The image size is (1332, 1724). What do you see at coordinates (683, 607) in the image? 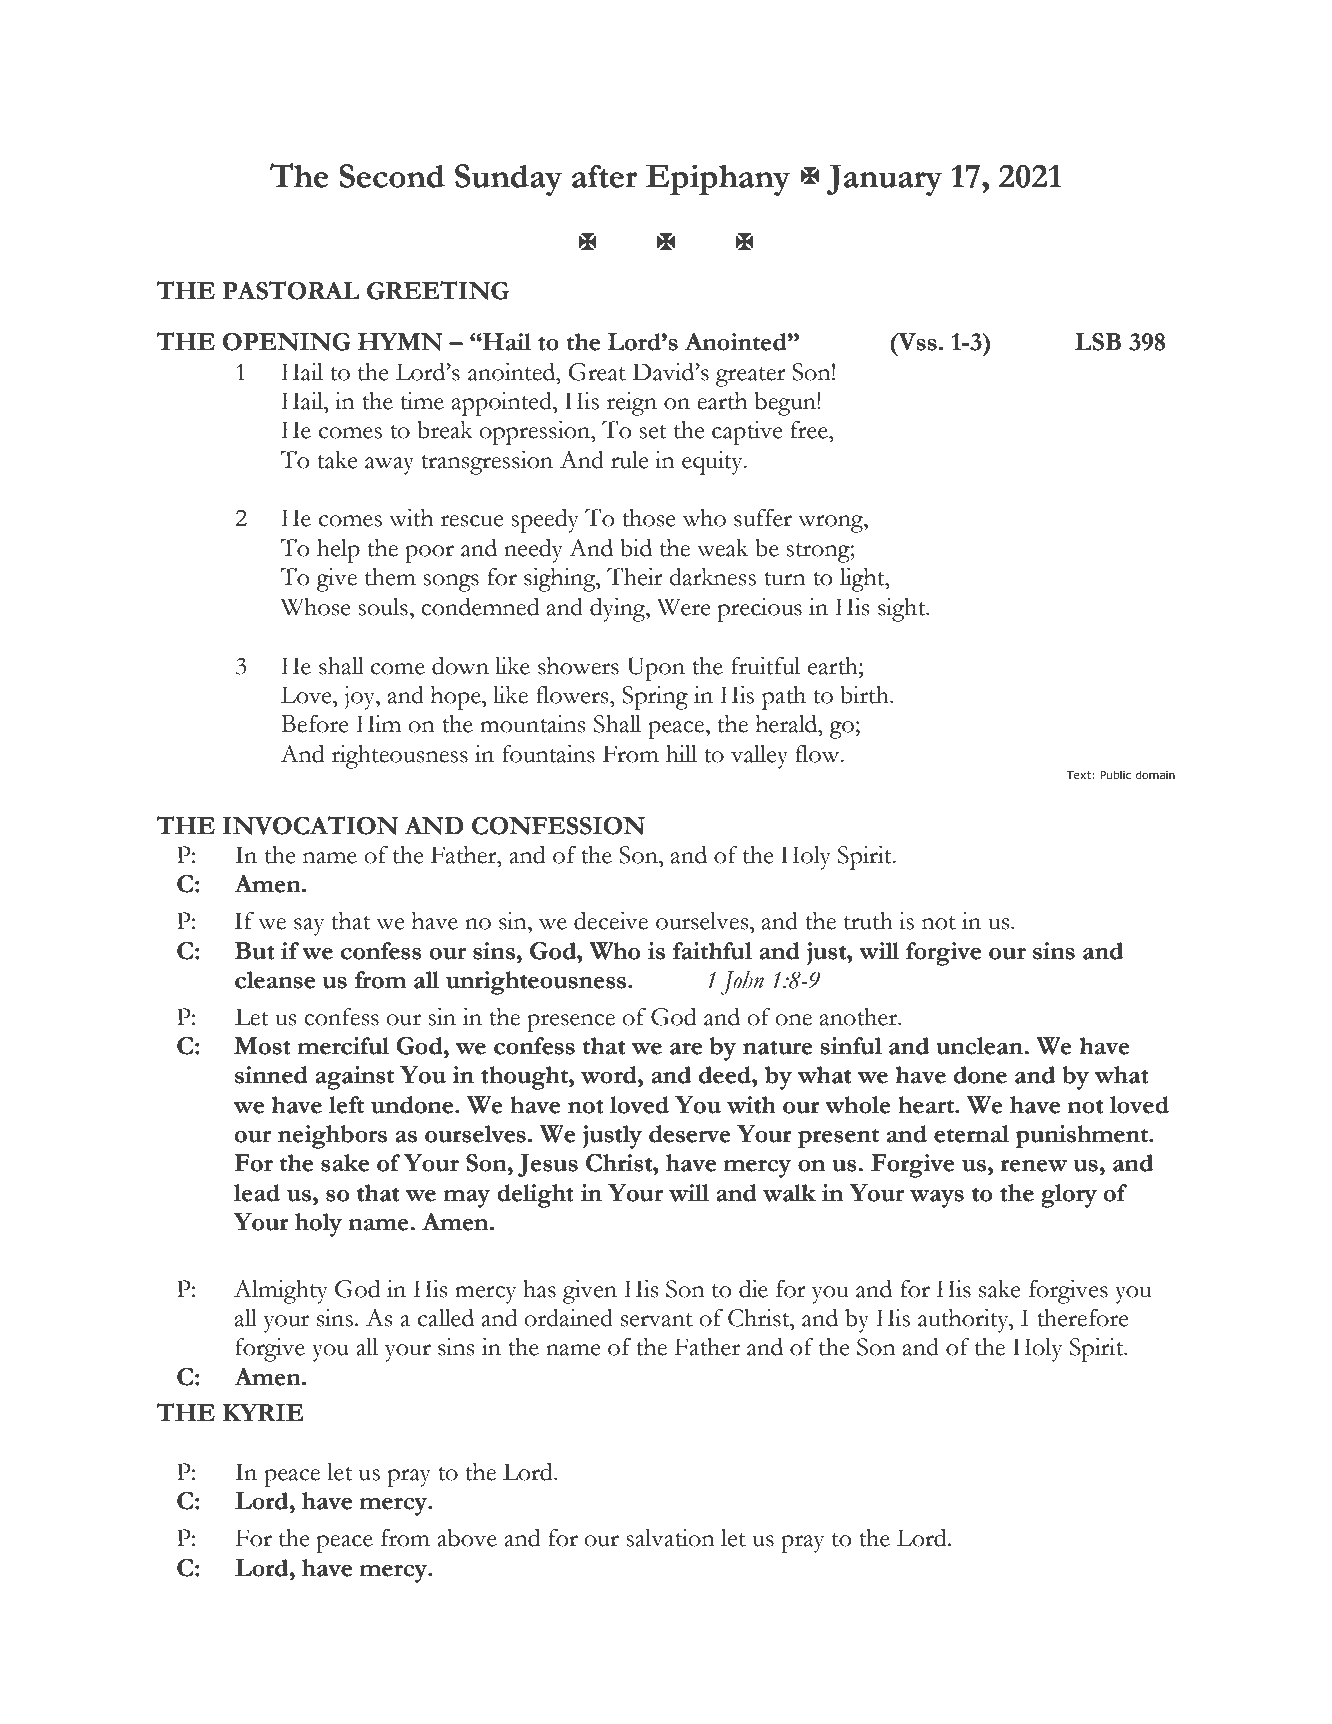
I see `Were` at bounding box center [683, 607].
